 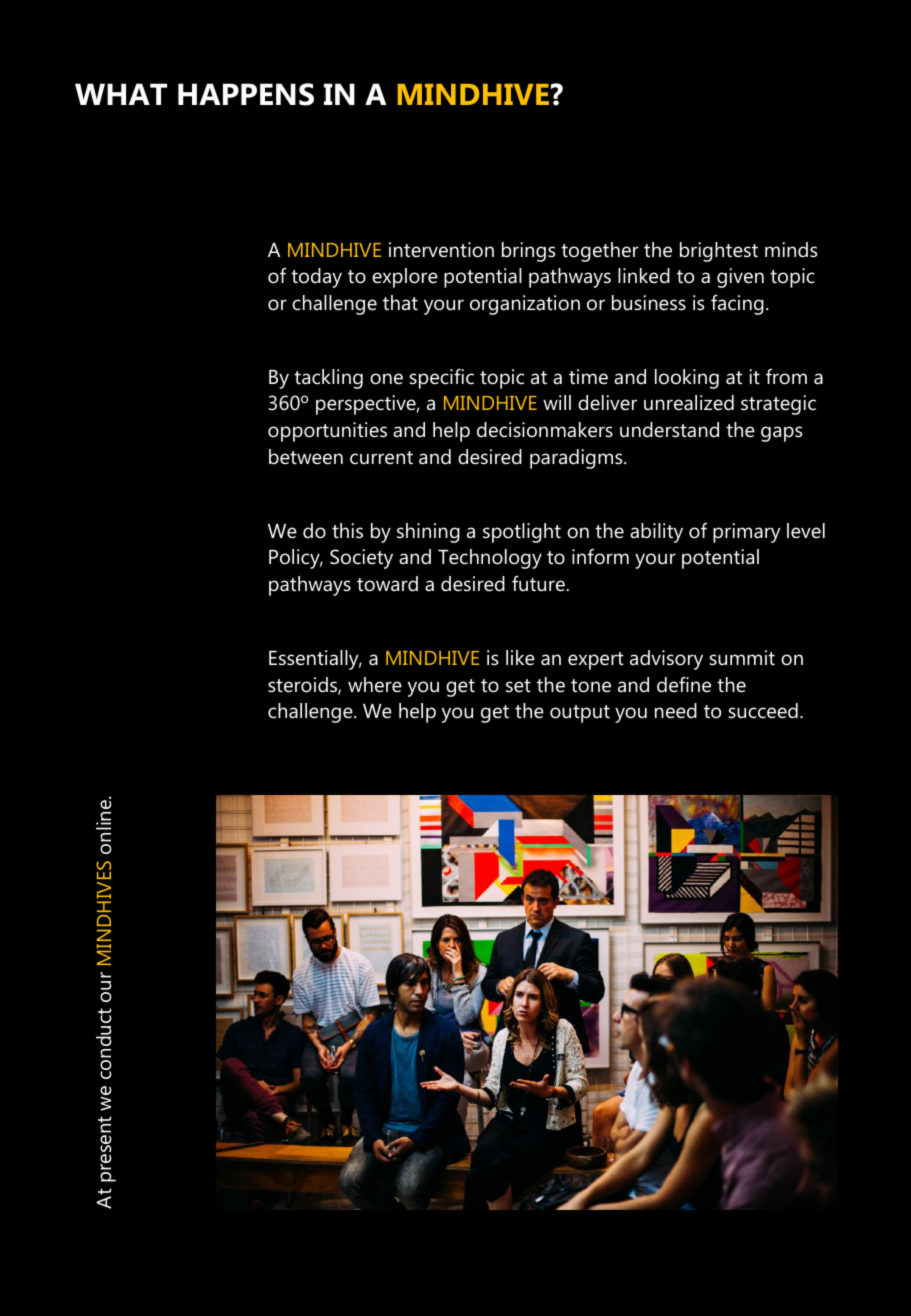 I want to click on brings, so click(x=529, y=252).
